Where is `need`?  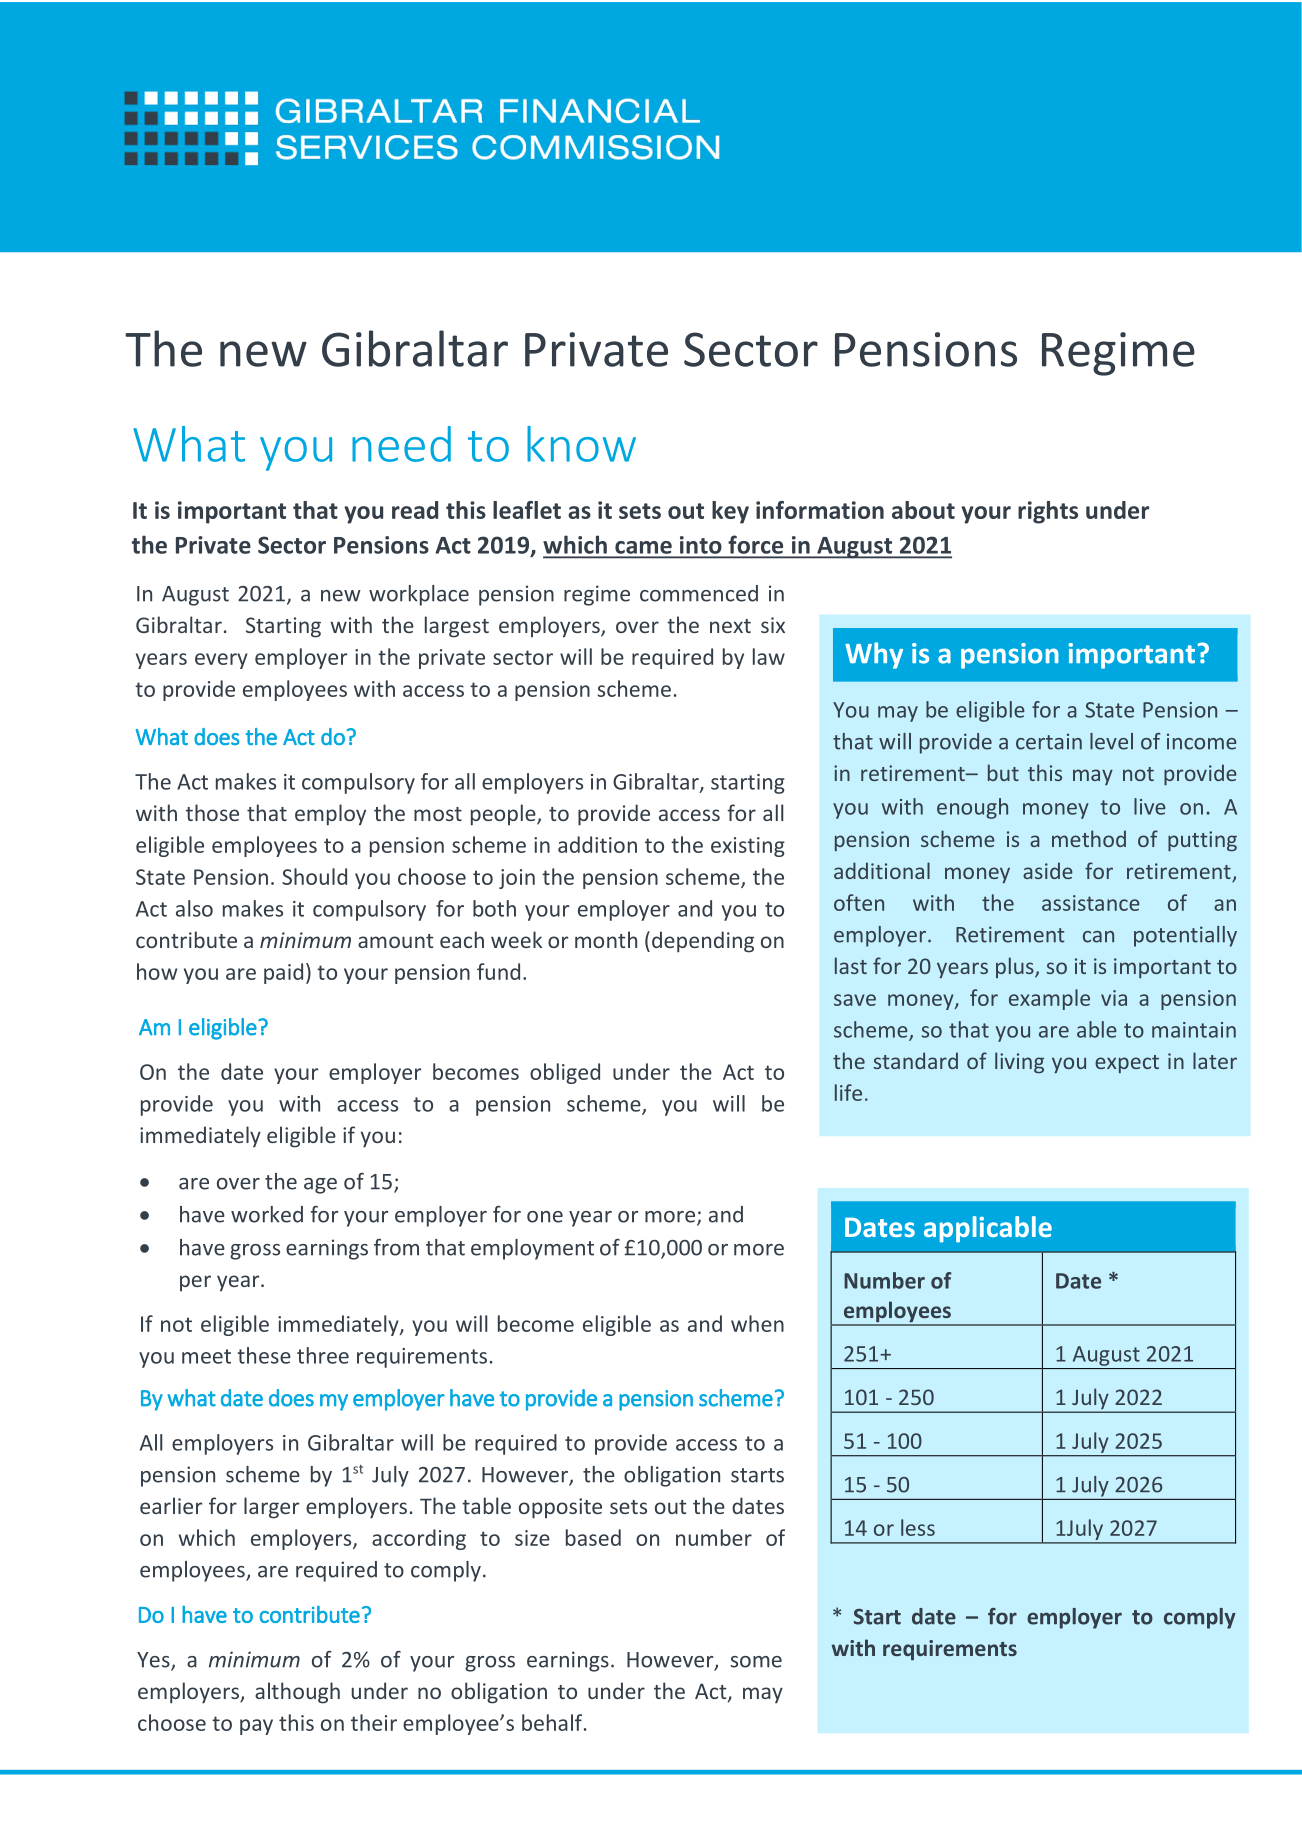 need is located at coordinates (401, 444).
